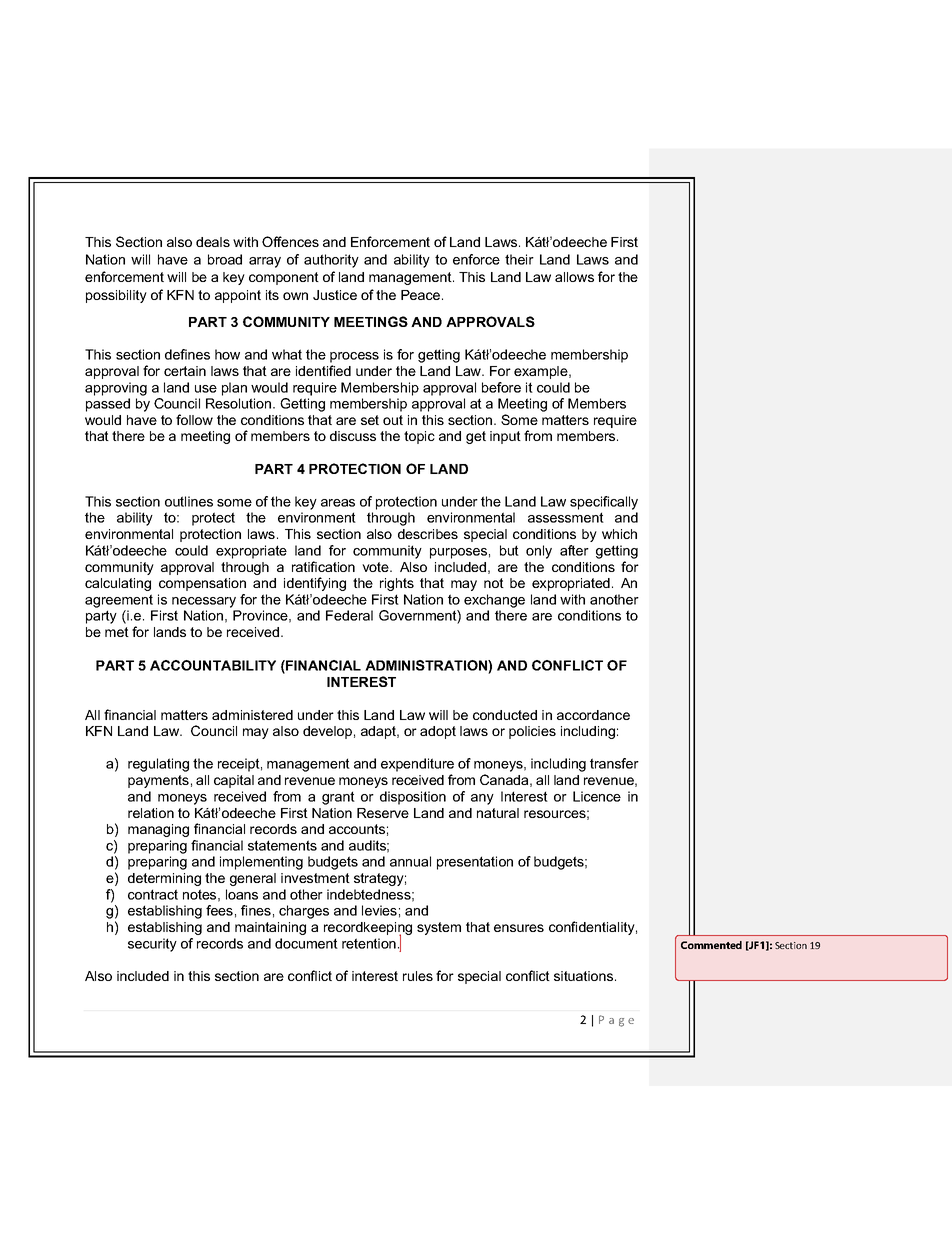 This screenshot has width=952, height=1233. Describe the element at coordinates (428, 534) in the screenshot. I see `describes` at that location.
